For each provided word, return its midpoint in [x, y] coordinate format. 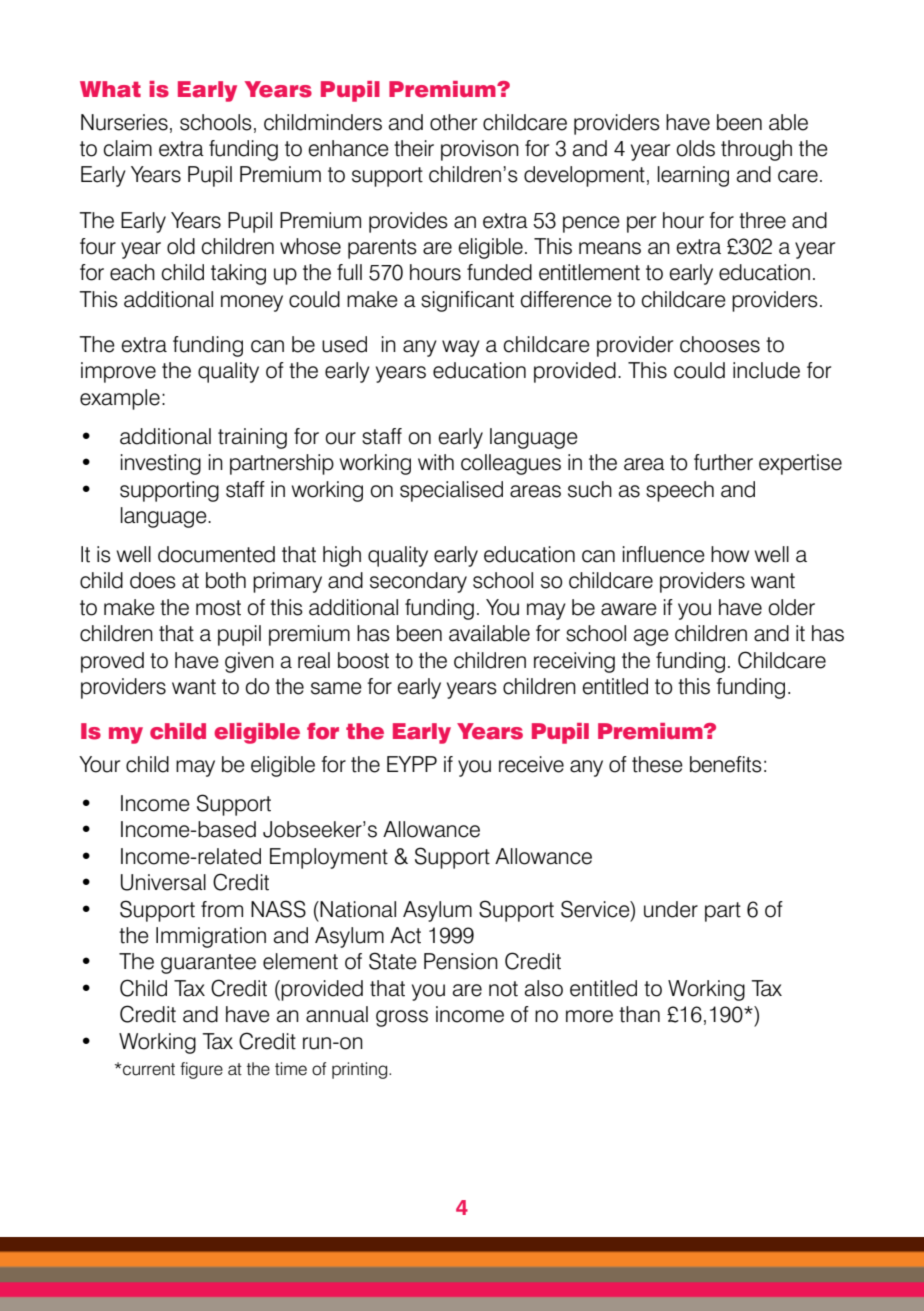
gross [402, 1018]
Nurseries [124, 122]
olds [695, 148]
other [453, 122]
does [153, 580]
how [730, 554]
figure [201, 1070]
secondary [418, 582]
